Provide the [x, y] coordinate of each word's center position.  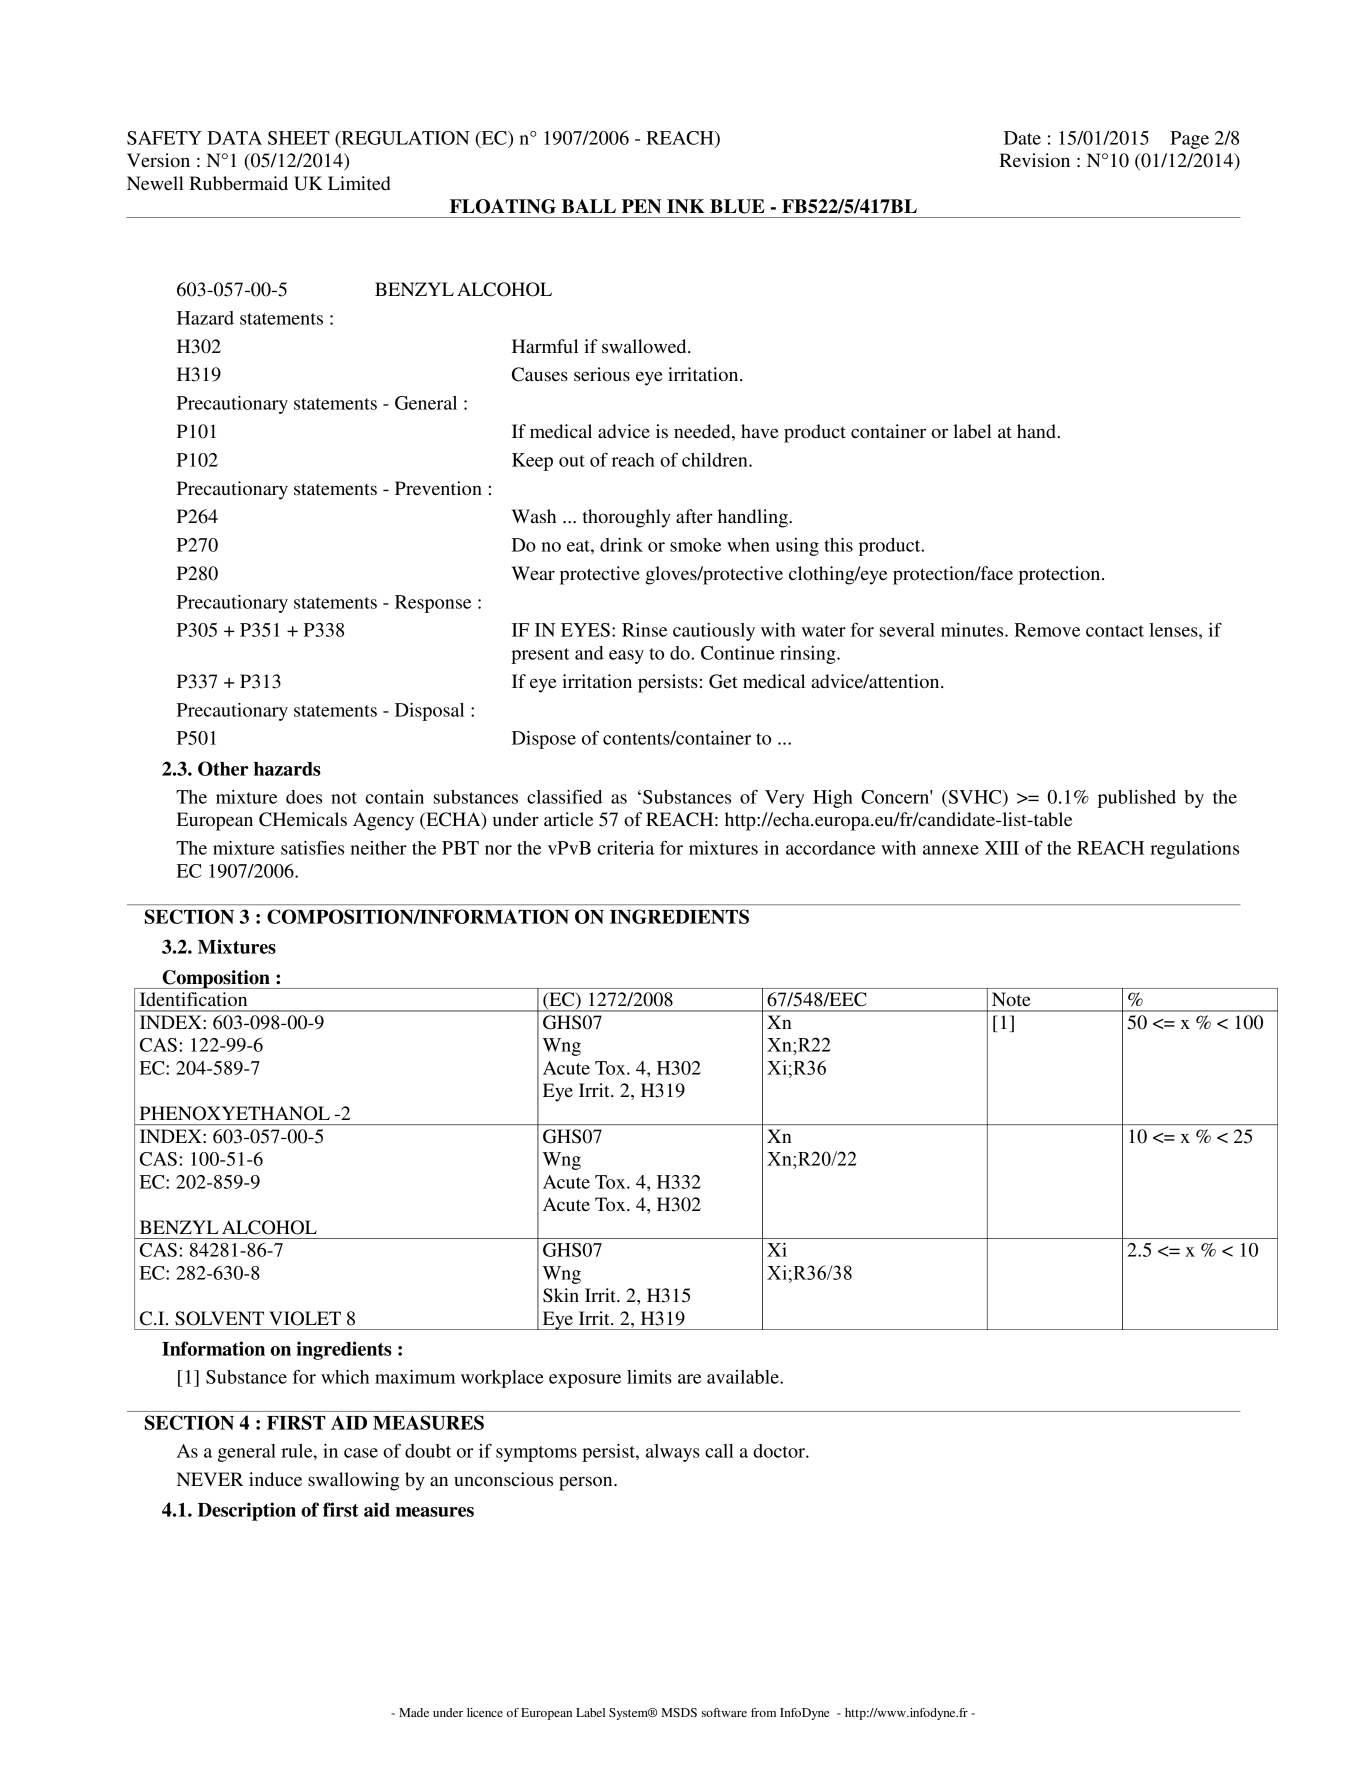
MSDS [679, 1712]
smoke [695, 545]
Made [414, 1712]
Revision [1034, 160]
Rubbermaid [238, 183]
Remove [1047, 630]
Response [433, 604]
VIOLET [305, 1318]
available [744, 1377]
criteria [626, 848]
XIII [1002, 848]
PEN [641, 206]
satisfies [312, 847]
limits [649, 1377]
